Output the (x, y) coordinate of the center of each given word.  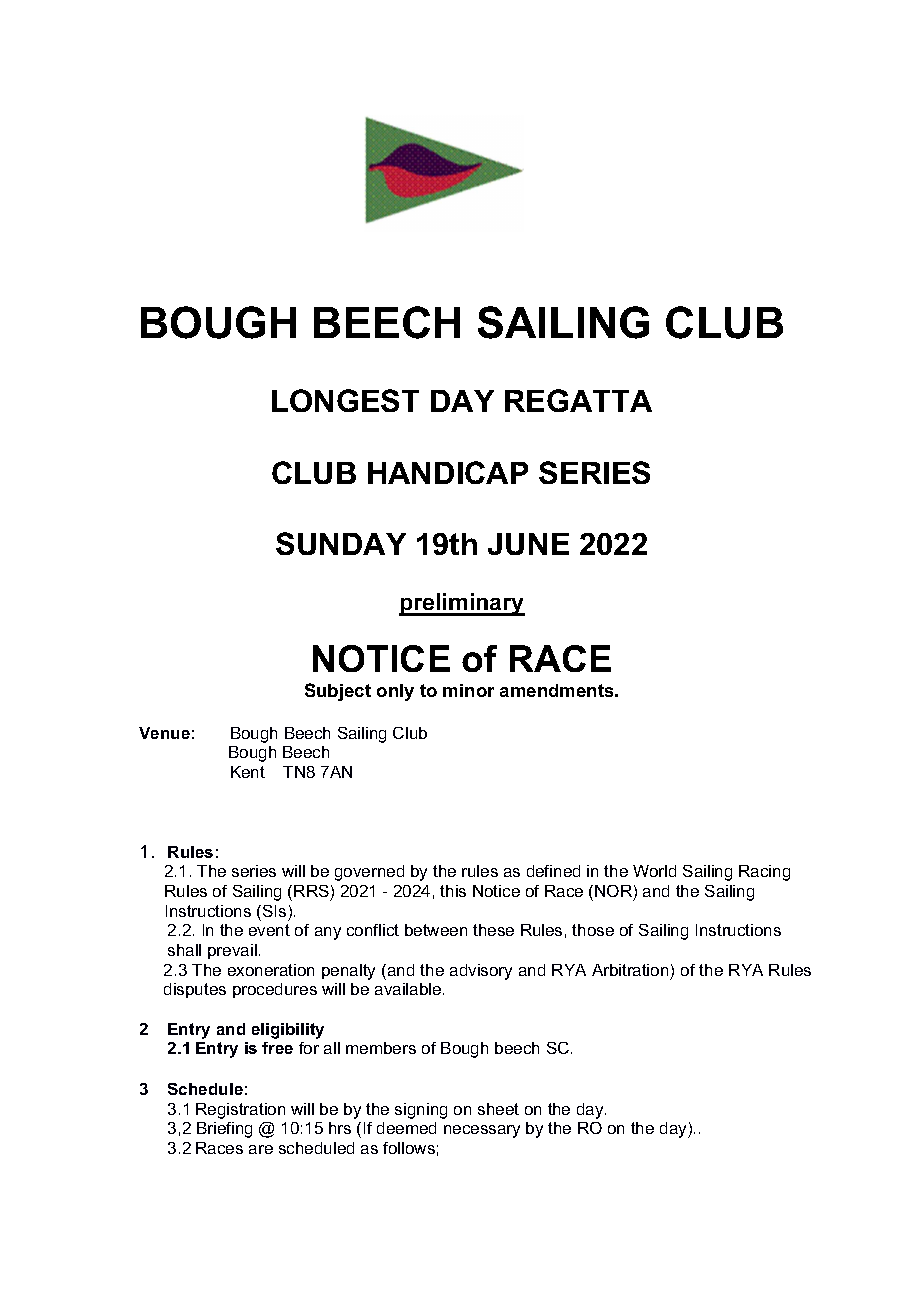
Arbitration (630, 970)
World (654, 871)
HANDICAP (448, 472)
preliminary (462, 604)
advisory (481, 972)
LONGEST (345, 400)
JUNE (528, 544)
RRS (311, 891)
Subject (338, 692)
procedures (275, 990)
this (453, 891)
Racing (764, 873)
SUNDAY (341, 543)
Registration (240, 1111)
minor (468, 690)
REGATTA (578, 400)
